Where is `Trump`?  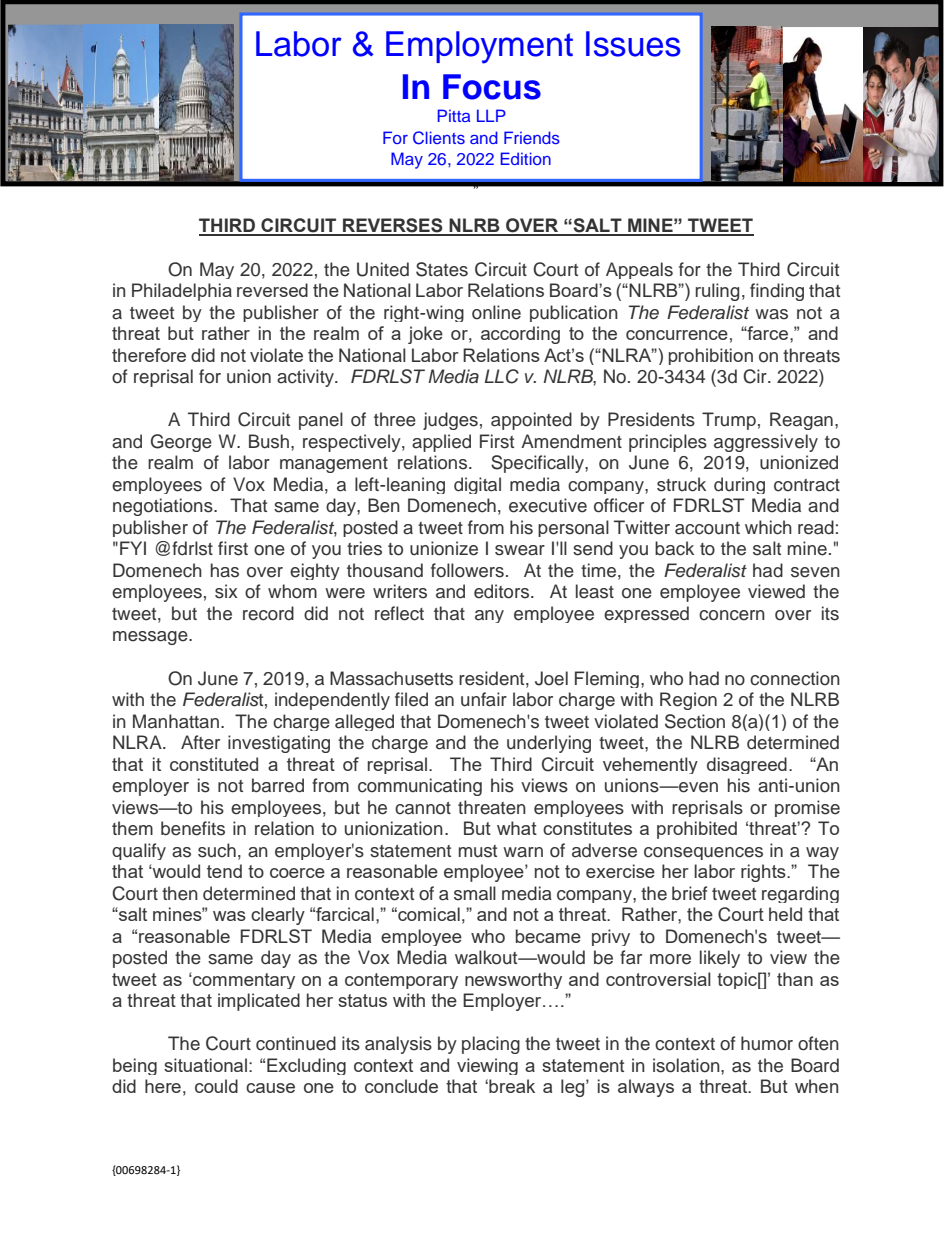
Trump is located at coordinates (729, 421).
